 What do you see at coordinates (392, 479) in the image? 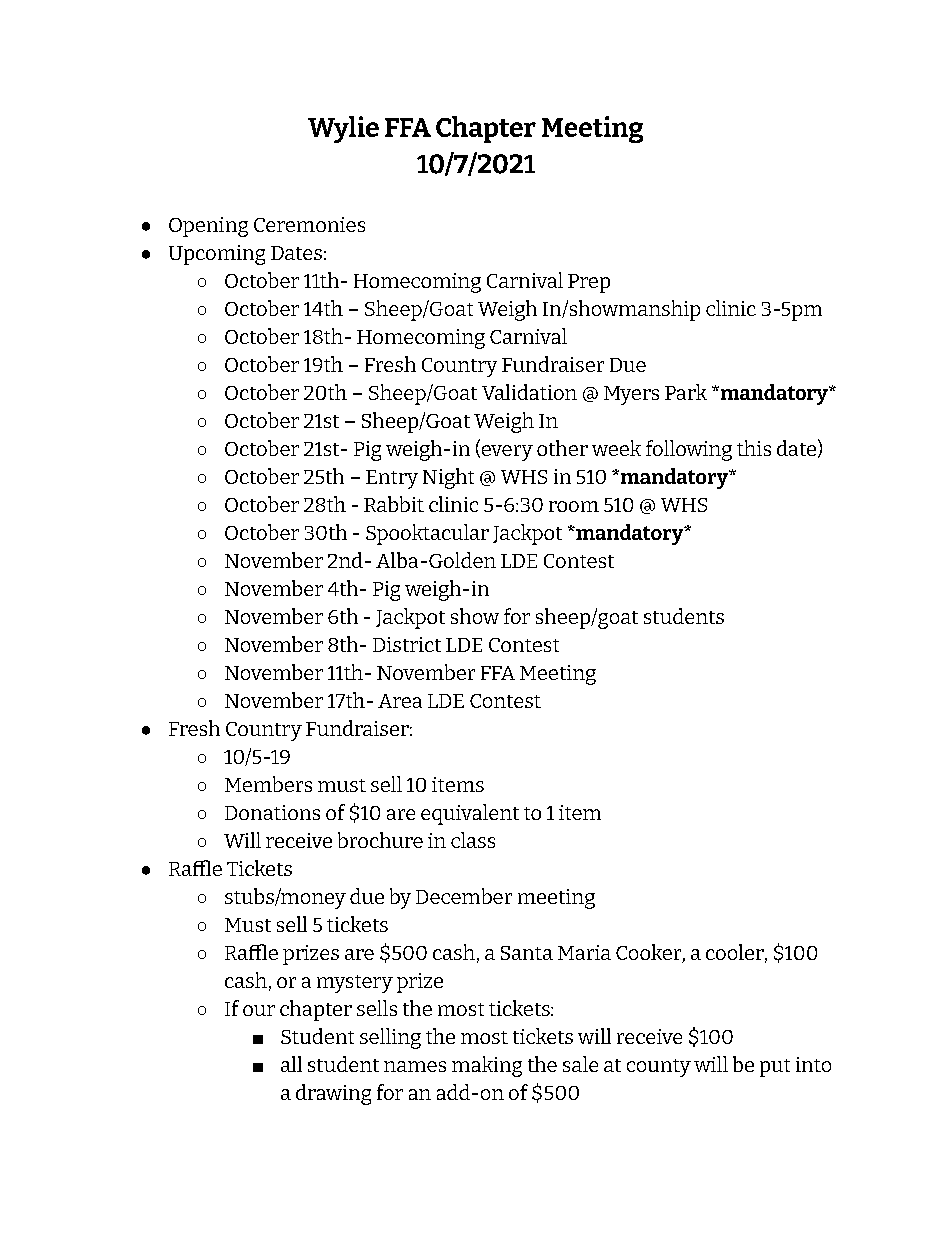
I see `Entry` at bounding box center [392, 479].
